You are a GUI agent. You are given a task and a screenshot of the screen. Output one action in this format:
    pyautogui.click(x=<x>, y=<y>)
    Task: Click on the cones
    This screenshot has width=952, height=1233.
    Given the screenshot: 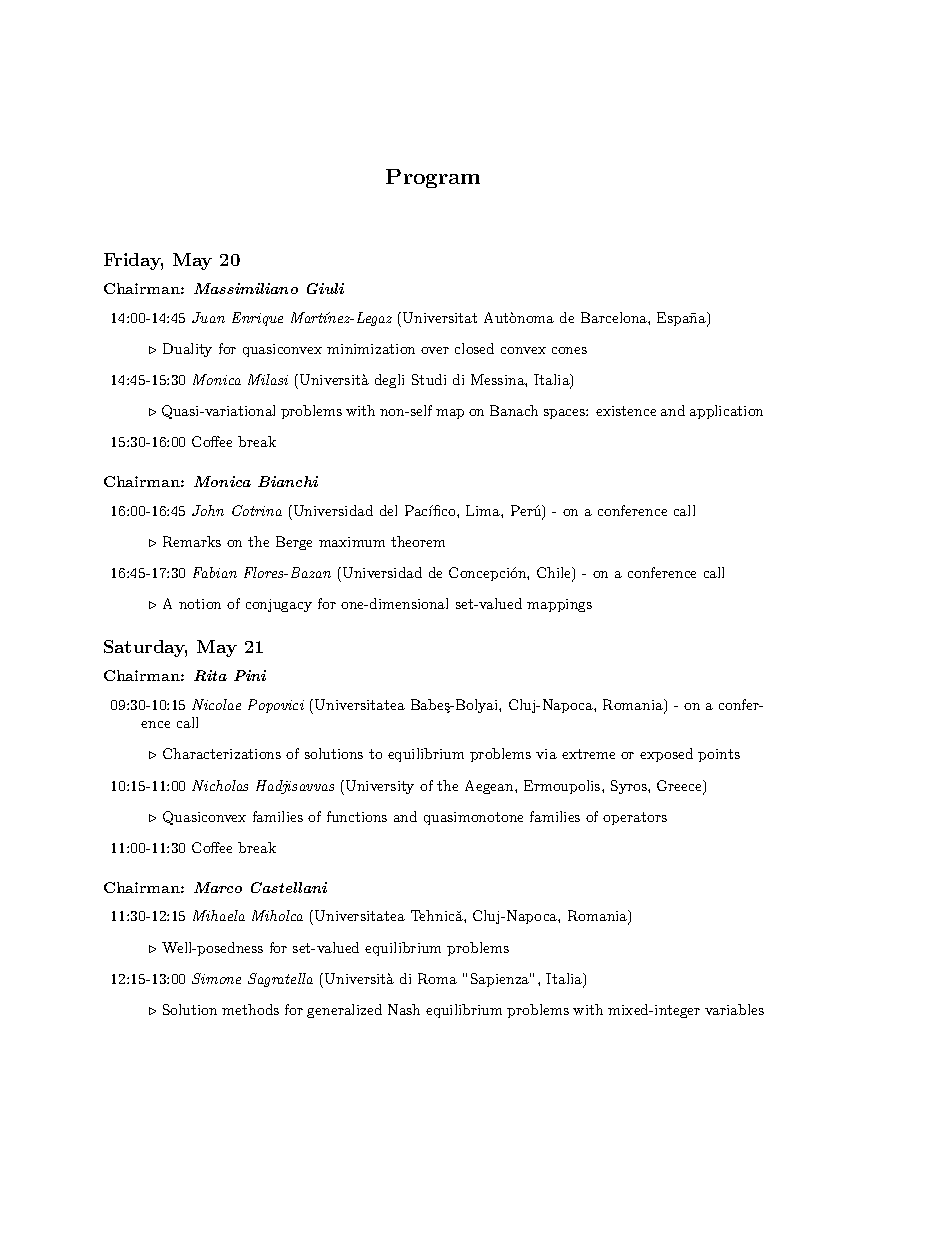 What is the action you would take?
    pyautogui.click(x=569, y=350)
